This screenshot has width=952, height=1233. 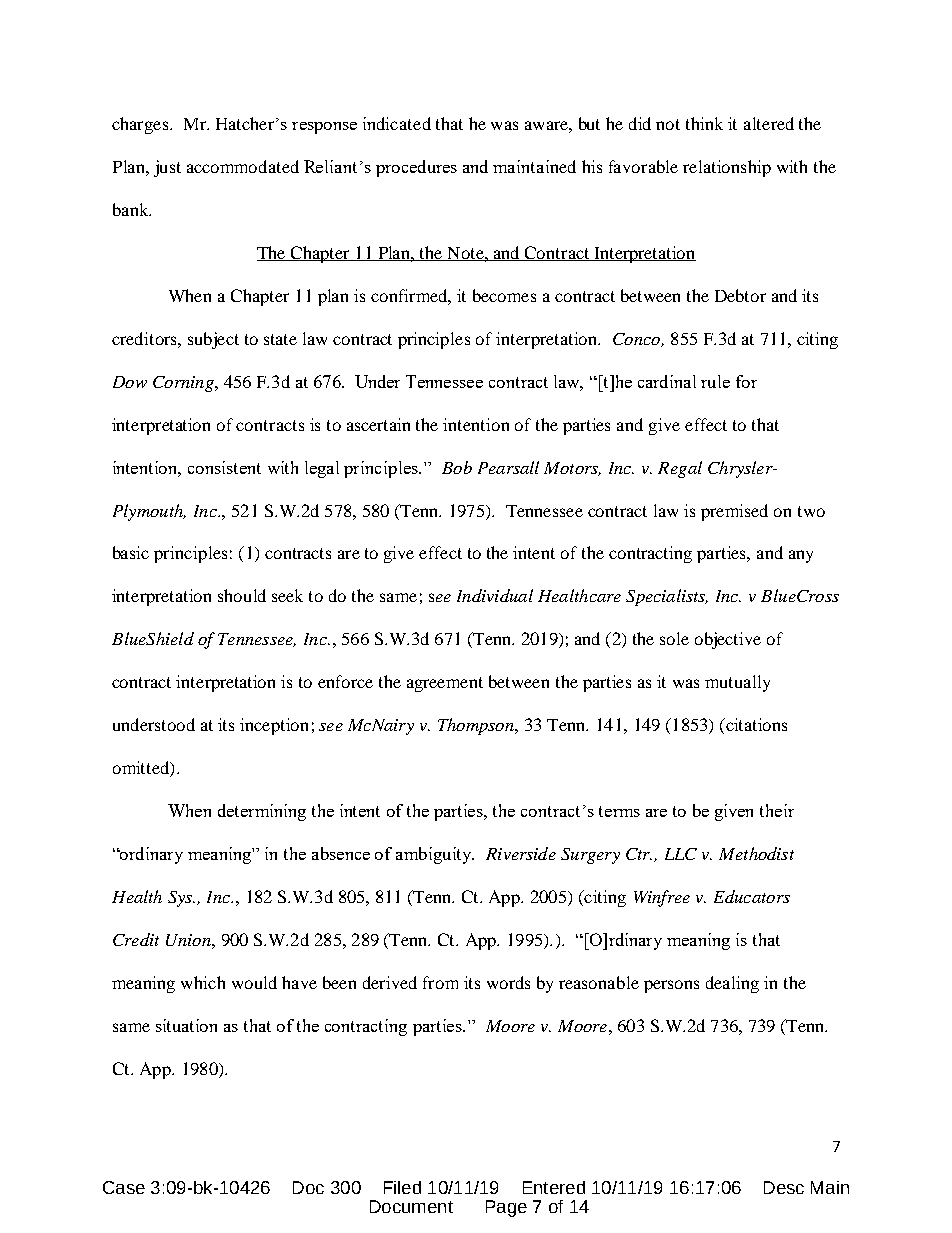 What do you see at coordinates (457, 467) in the screenshot?
I see `Bob` at bounding box center [457, 467].
